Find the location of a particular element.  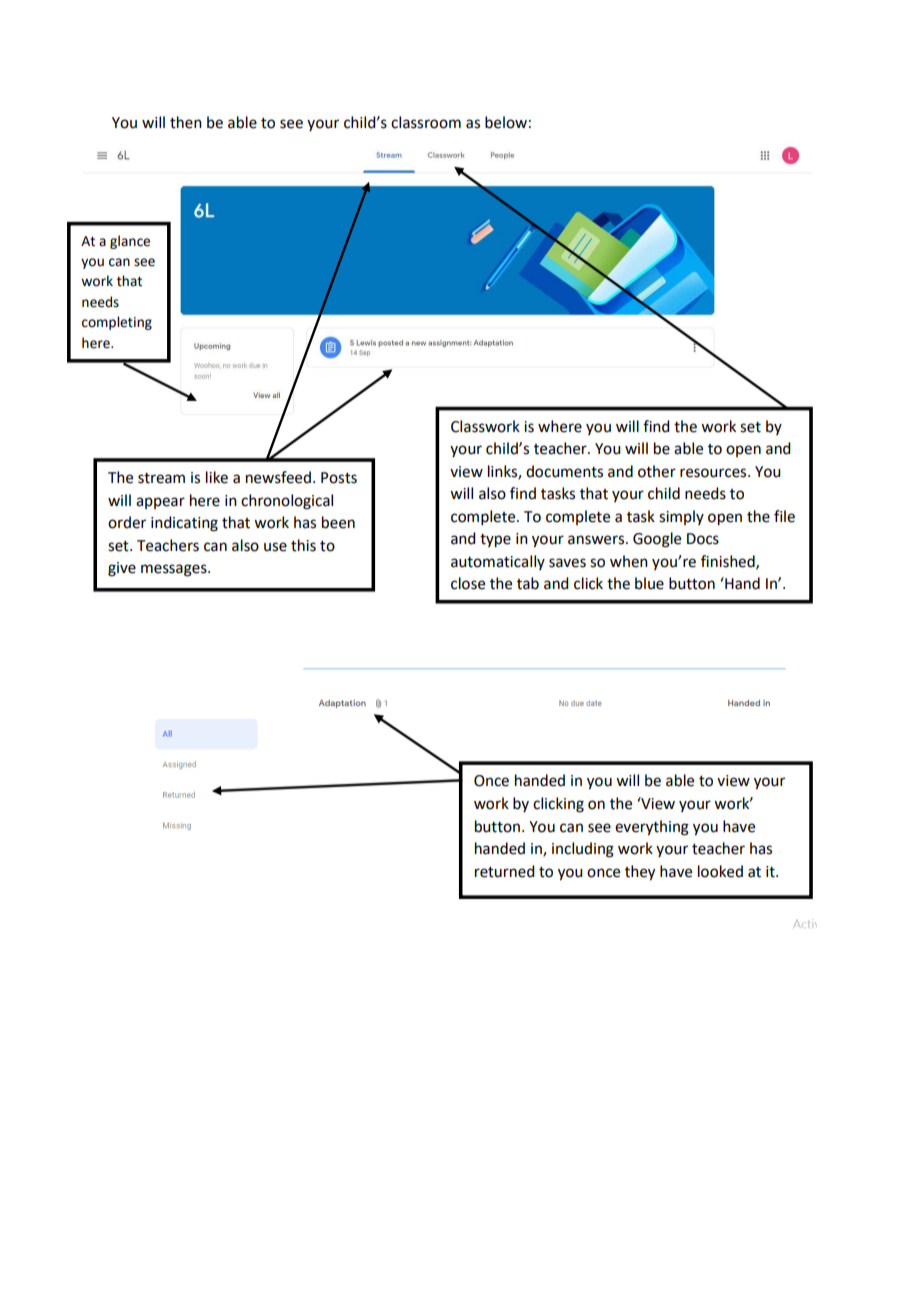

then is located at coordinates (186, 122).
